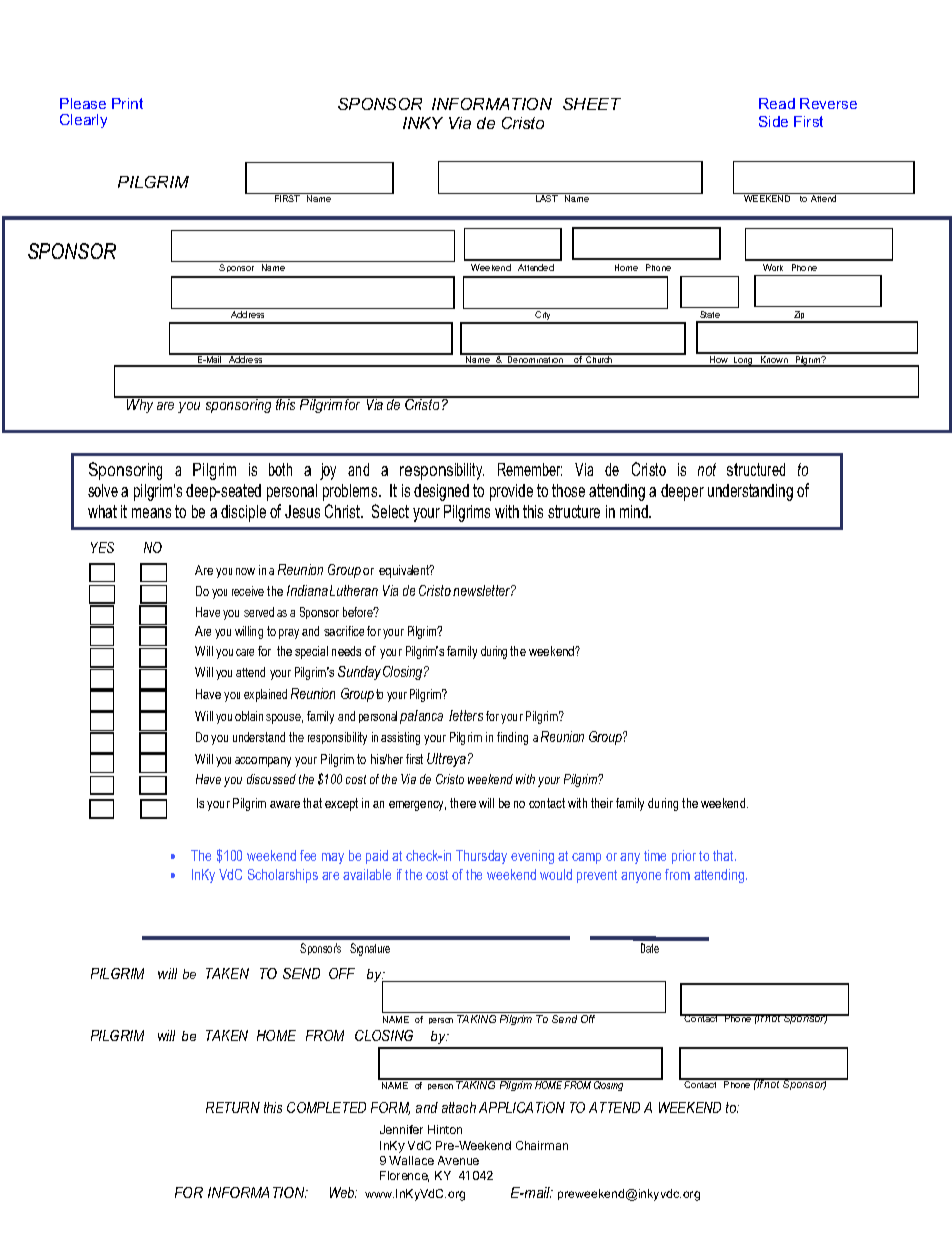 The image size is (952, 1233). I want to click on designed, so click(441, 492).
